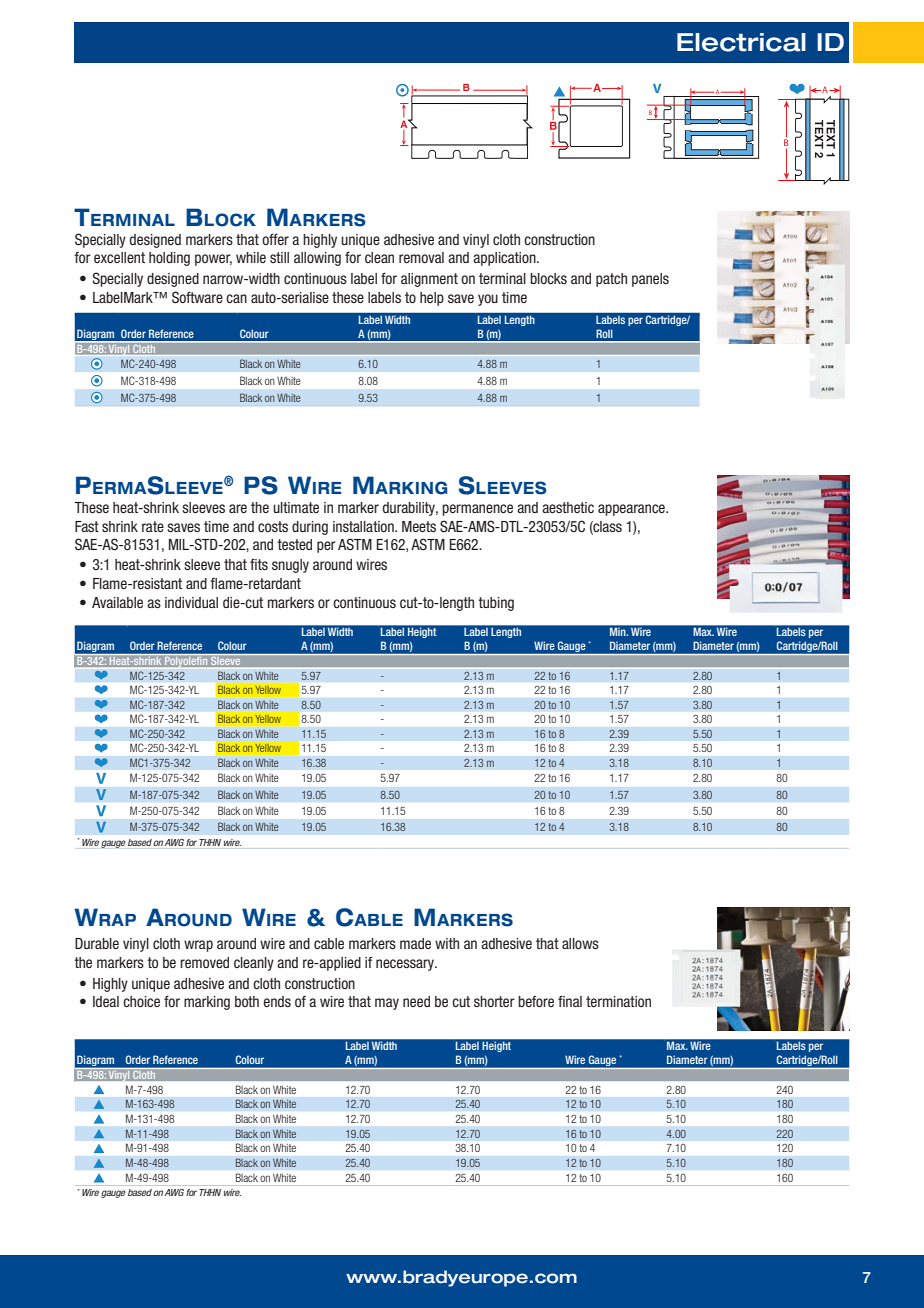 The width and height of the screenshot is (924, 1308). What do you see at coordinates (197, 297) in the screenshot?
I see `Software` at bounding box center [197, 297].
